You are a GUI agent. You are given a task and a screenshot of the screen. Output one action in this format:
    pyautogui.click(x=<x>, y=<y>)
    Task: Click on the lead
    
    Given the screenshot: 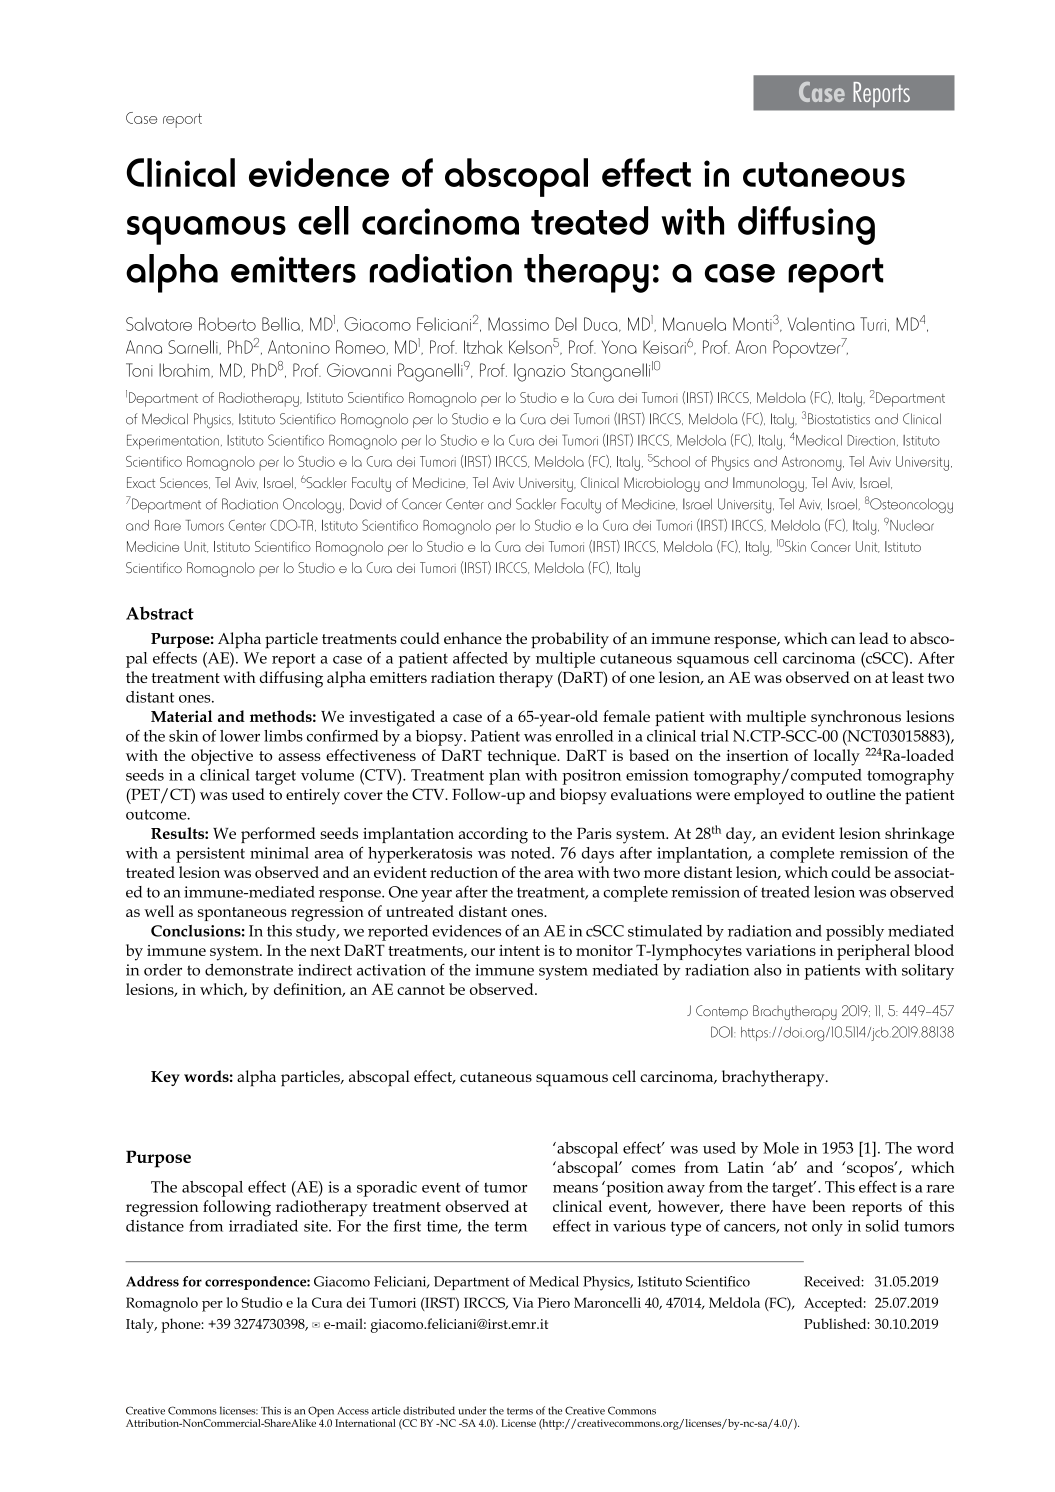 What is the action you would take?
    pyautogui.click(x=874, y=638)
